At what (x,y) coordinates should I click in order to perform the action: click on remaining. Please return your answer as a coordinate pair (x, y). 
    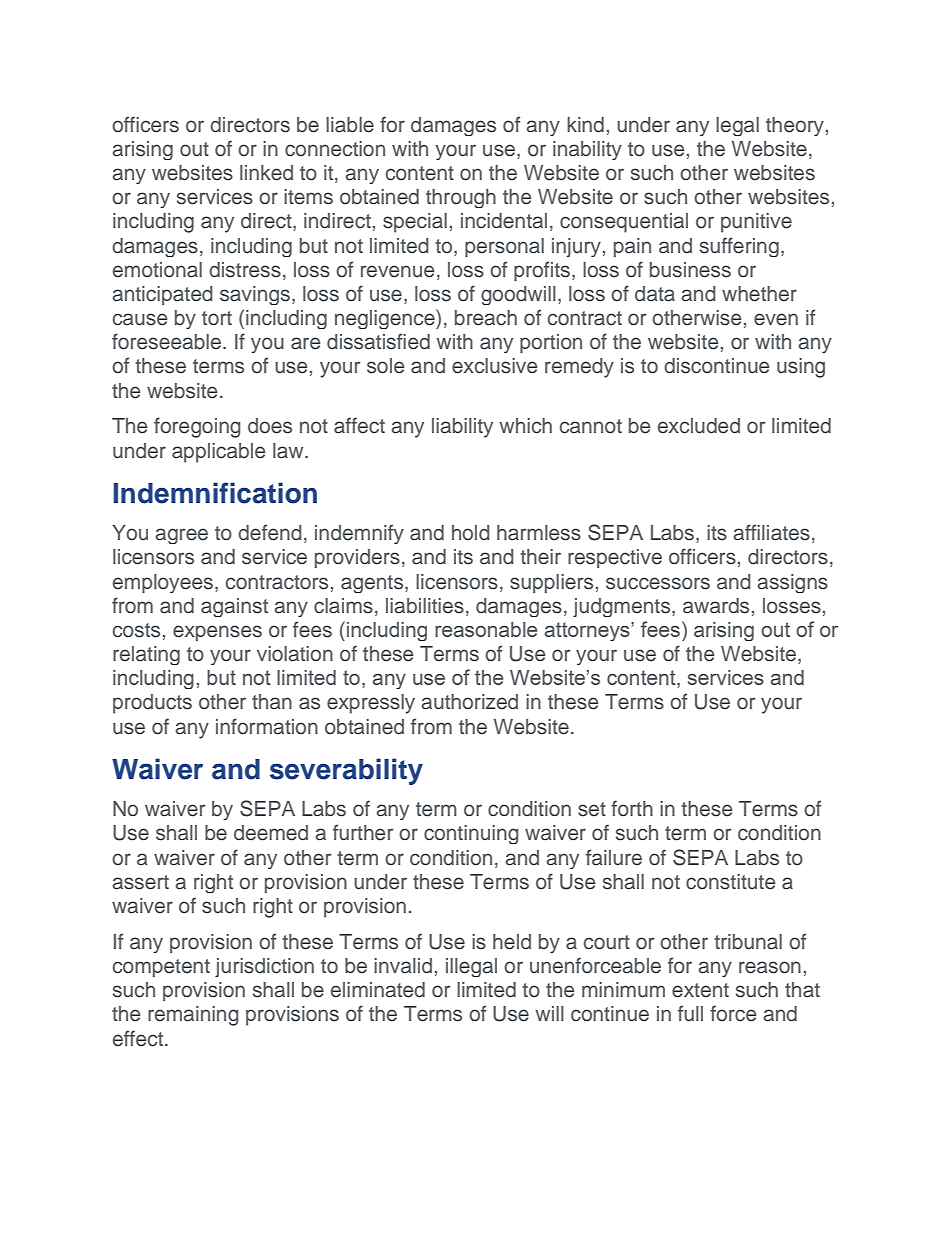
    Looking at the image, I should click on (193, 1016).
